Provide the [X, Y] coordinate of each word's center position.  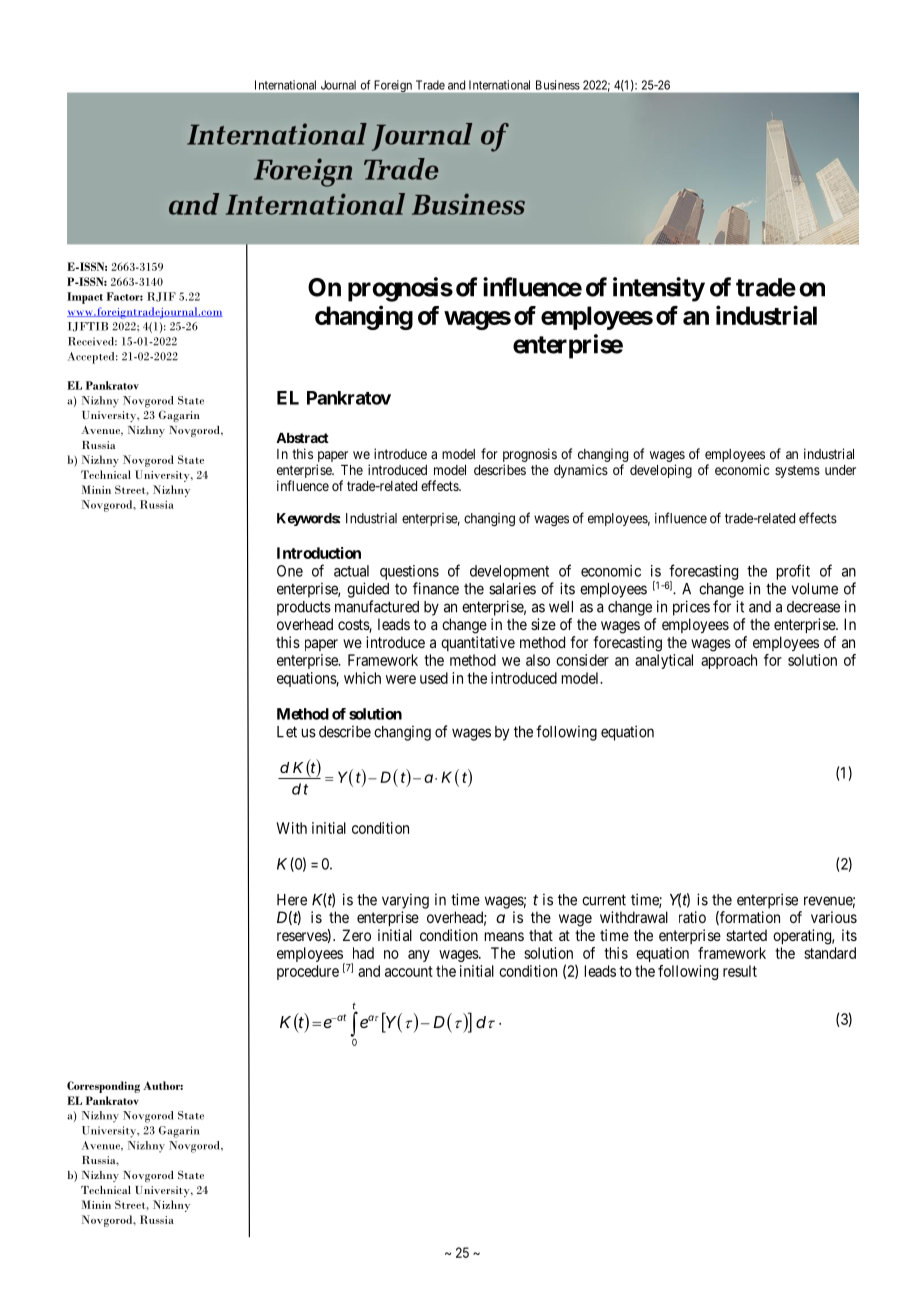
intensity [659, 289]
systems [797, 471]
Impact [85, 298]
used [434, 678]
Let [287, 732]
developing [661, 471]
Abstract [302, 438]
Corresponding [103, 1087]
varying [405, 901]
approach [729, 661]
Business [558, 85]
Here [292, 900]
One [290, 571]
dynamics [581, 471]
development [509, 572]
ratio [692, 917]
